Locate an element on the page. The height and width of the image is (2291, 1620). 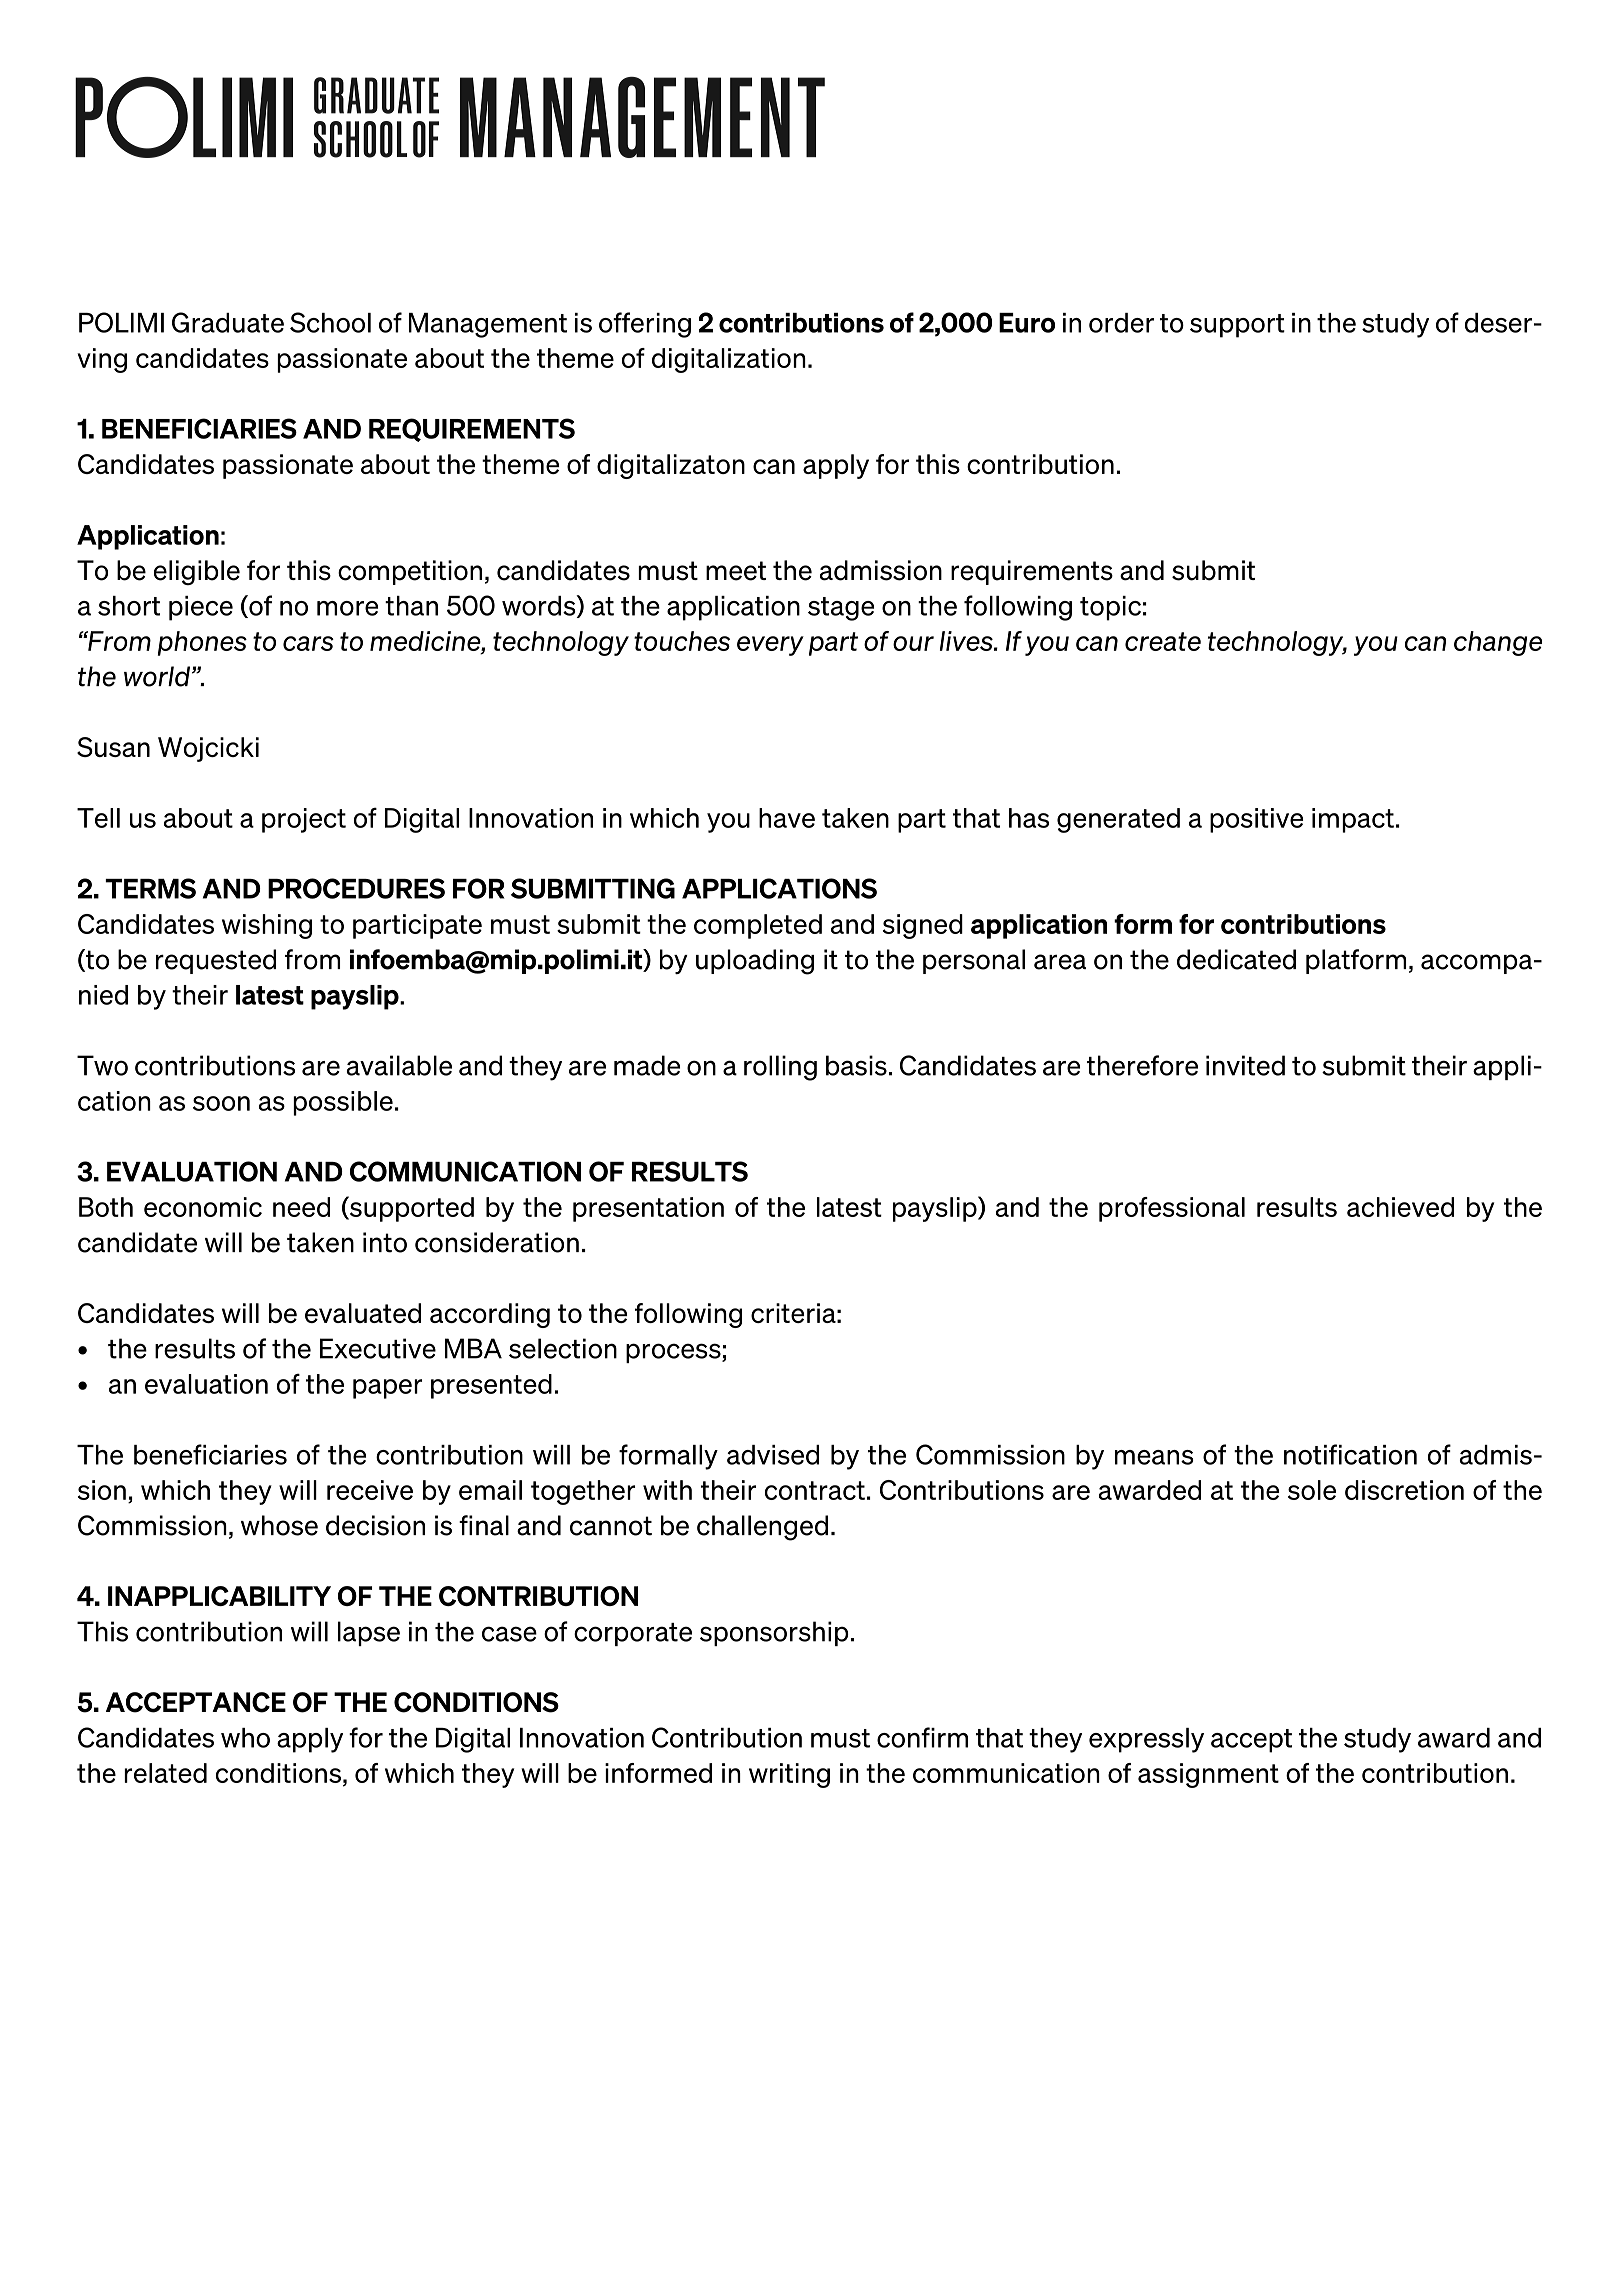
world is located at coordinates (157, 676).
